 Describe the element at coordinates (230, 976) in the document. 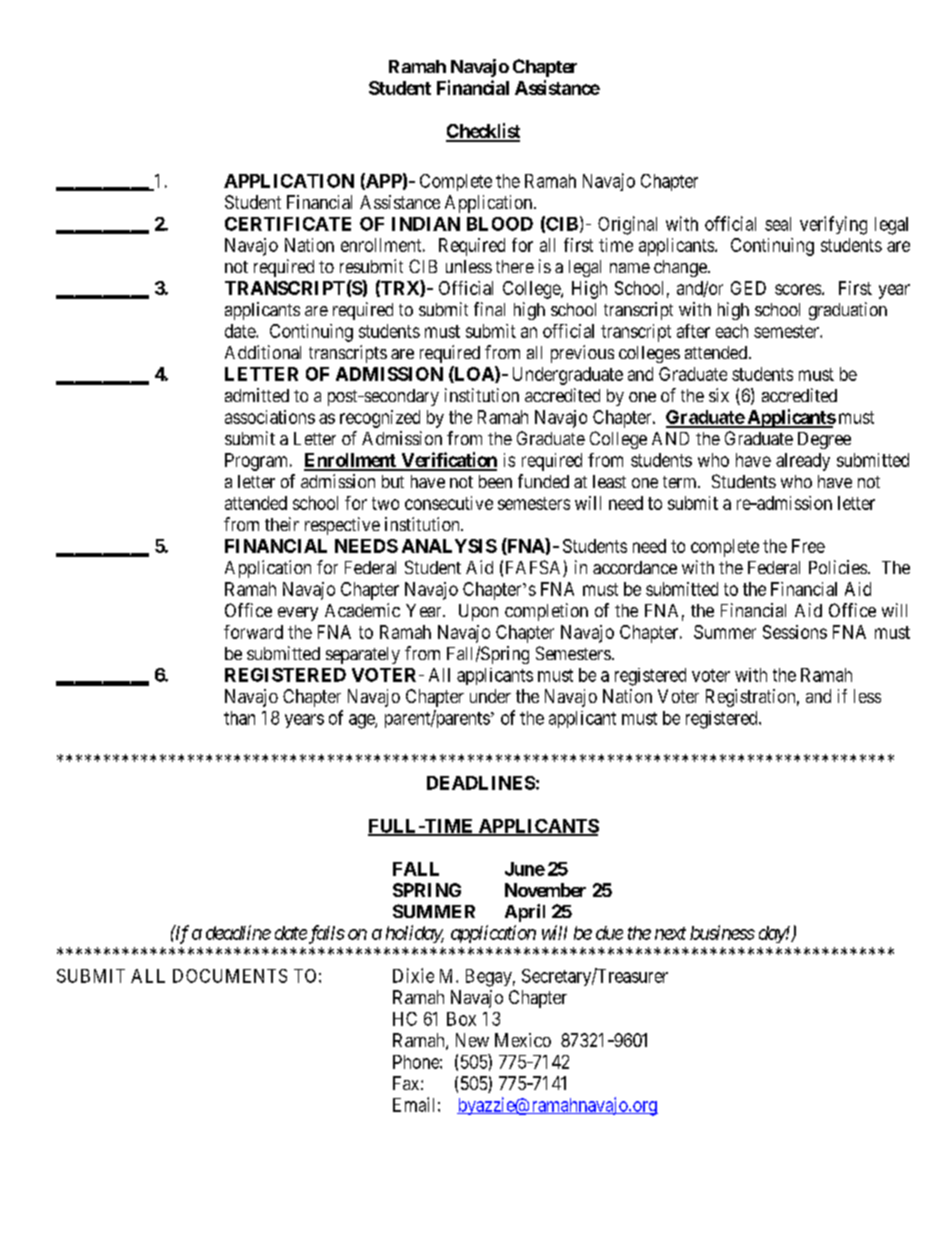

I see `DOCUMENTS` at that location.
